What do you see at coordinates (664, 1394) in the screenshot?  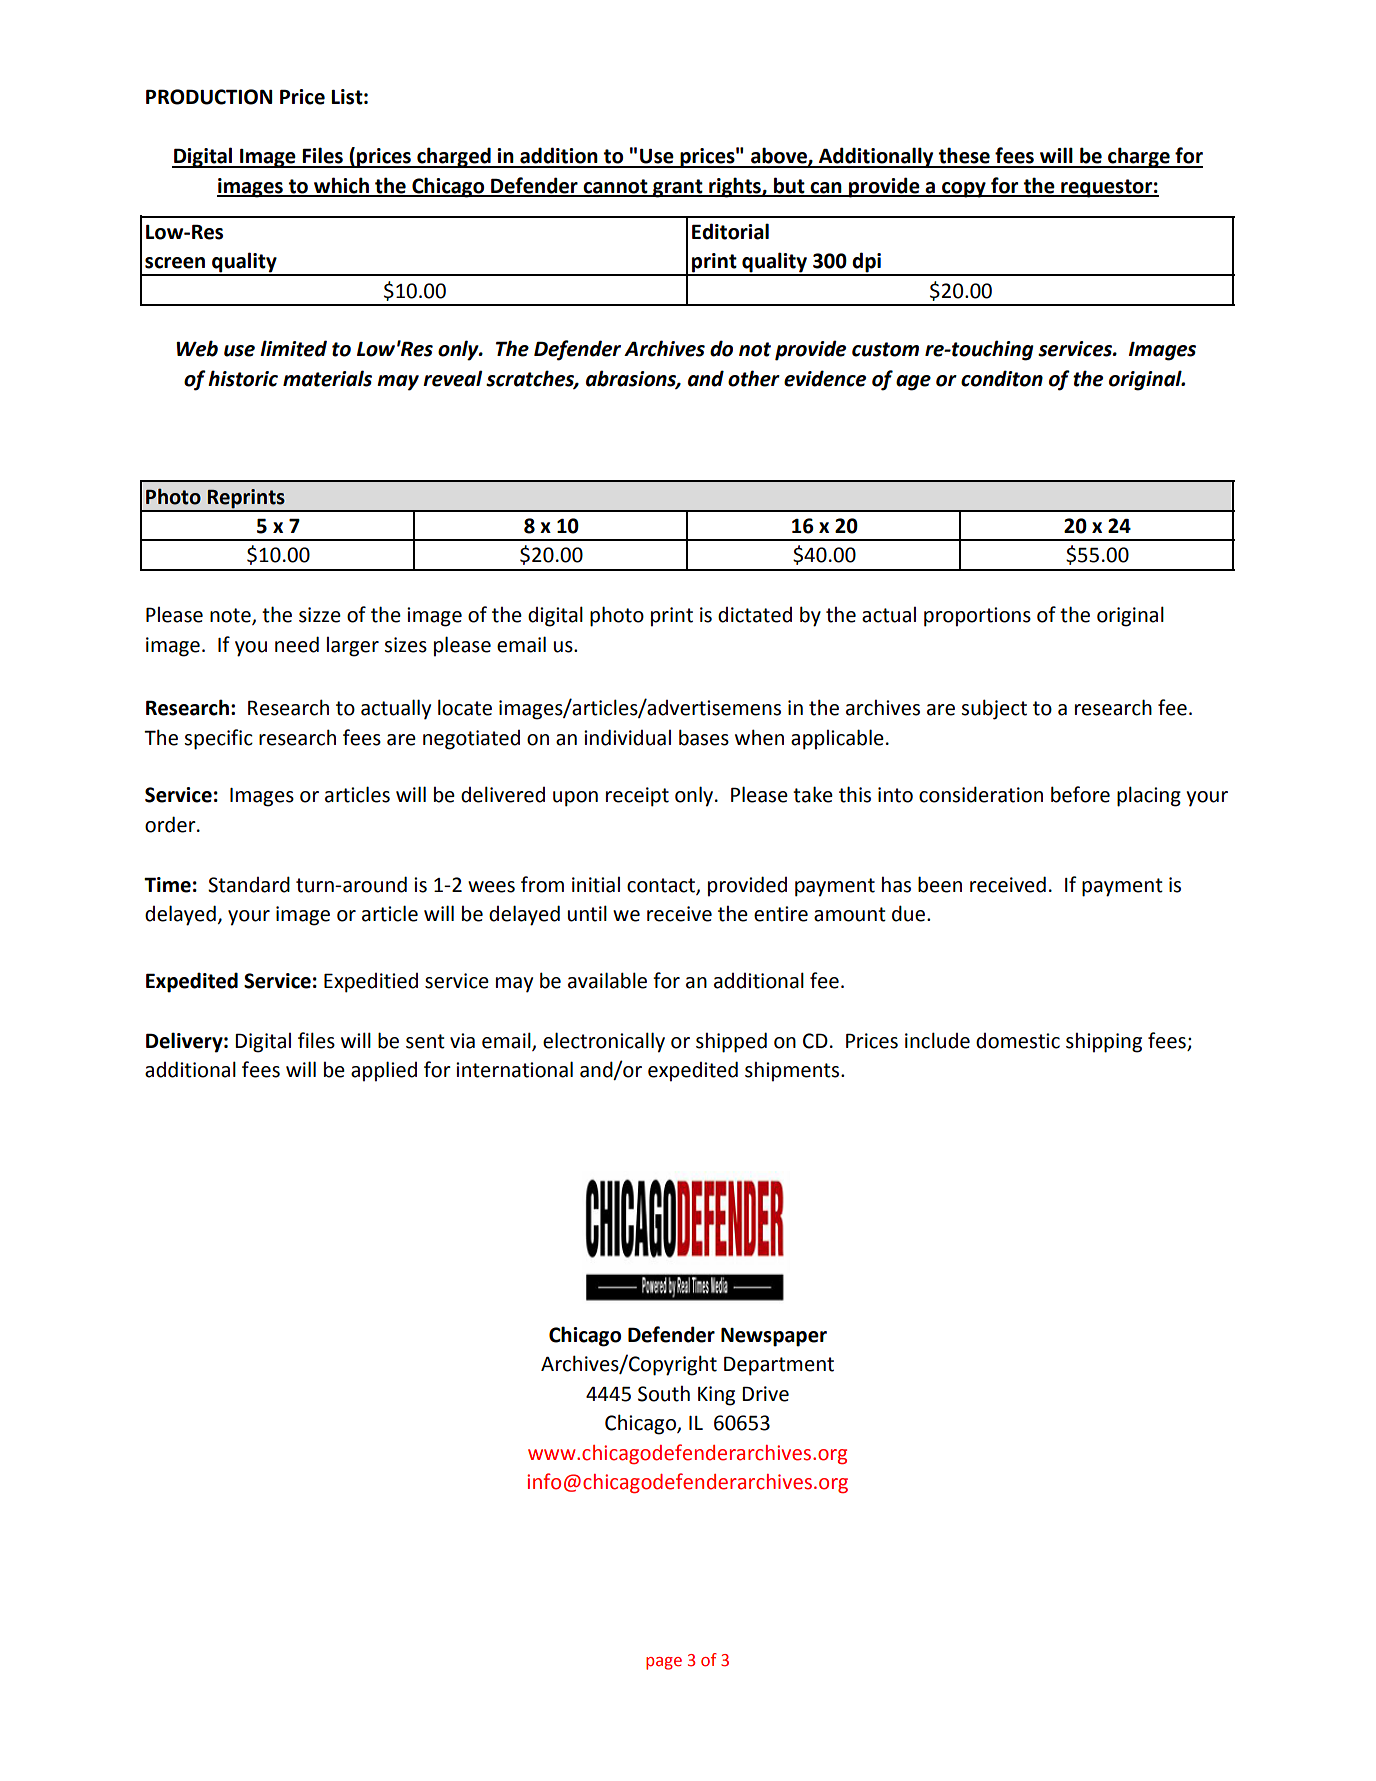 I see `South` at bounding box center [664, 1394].
